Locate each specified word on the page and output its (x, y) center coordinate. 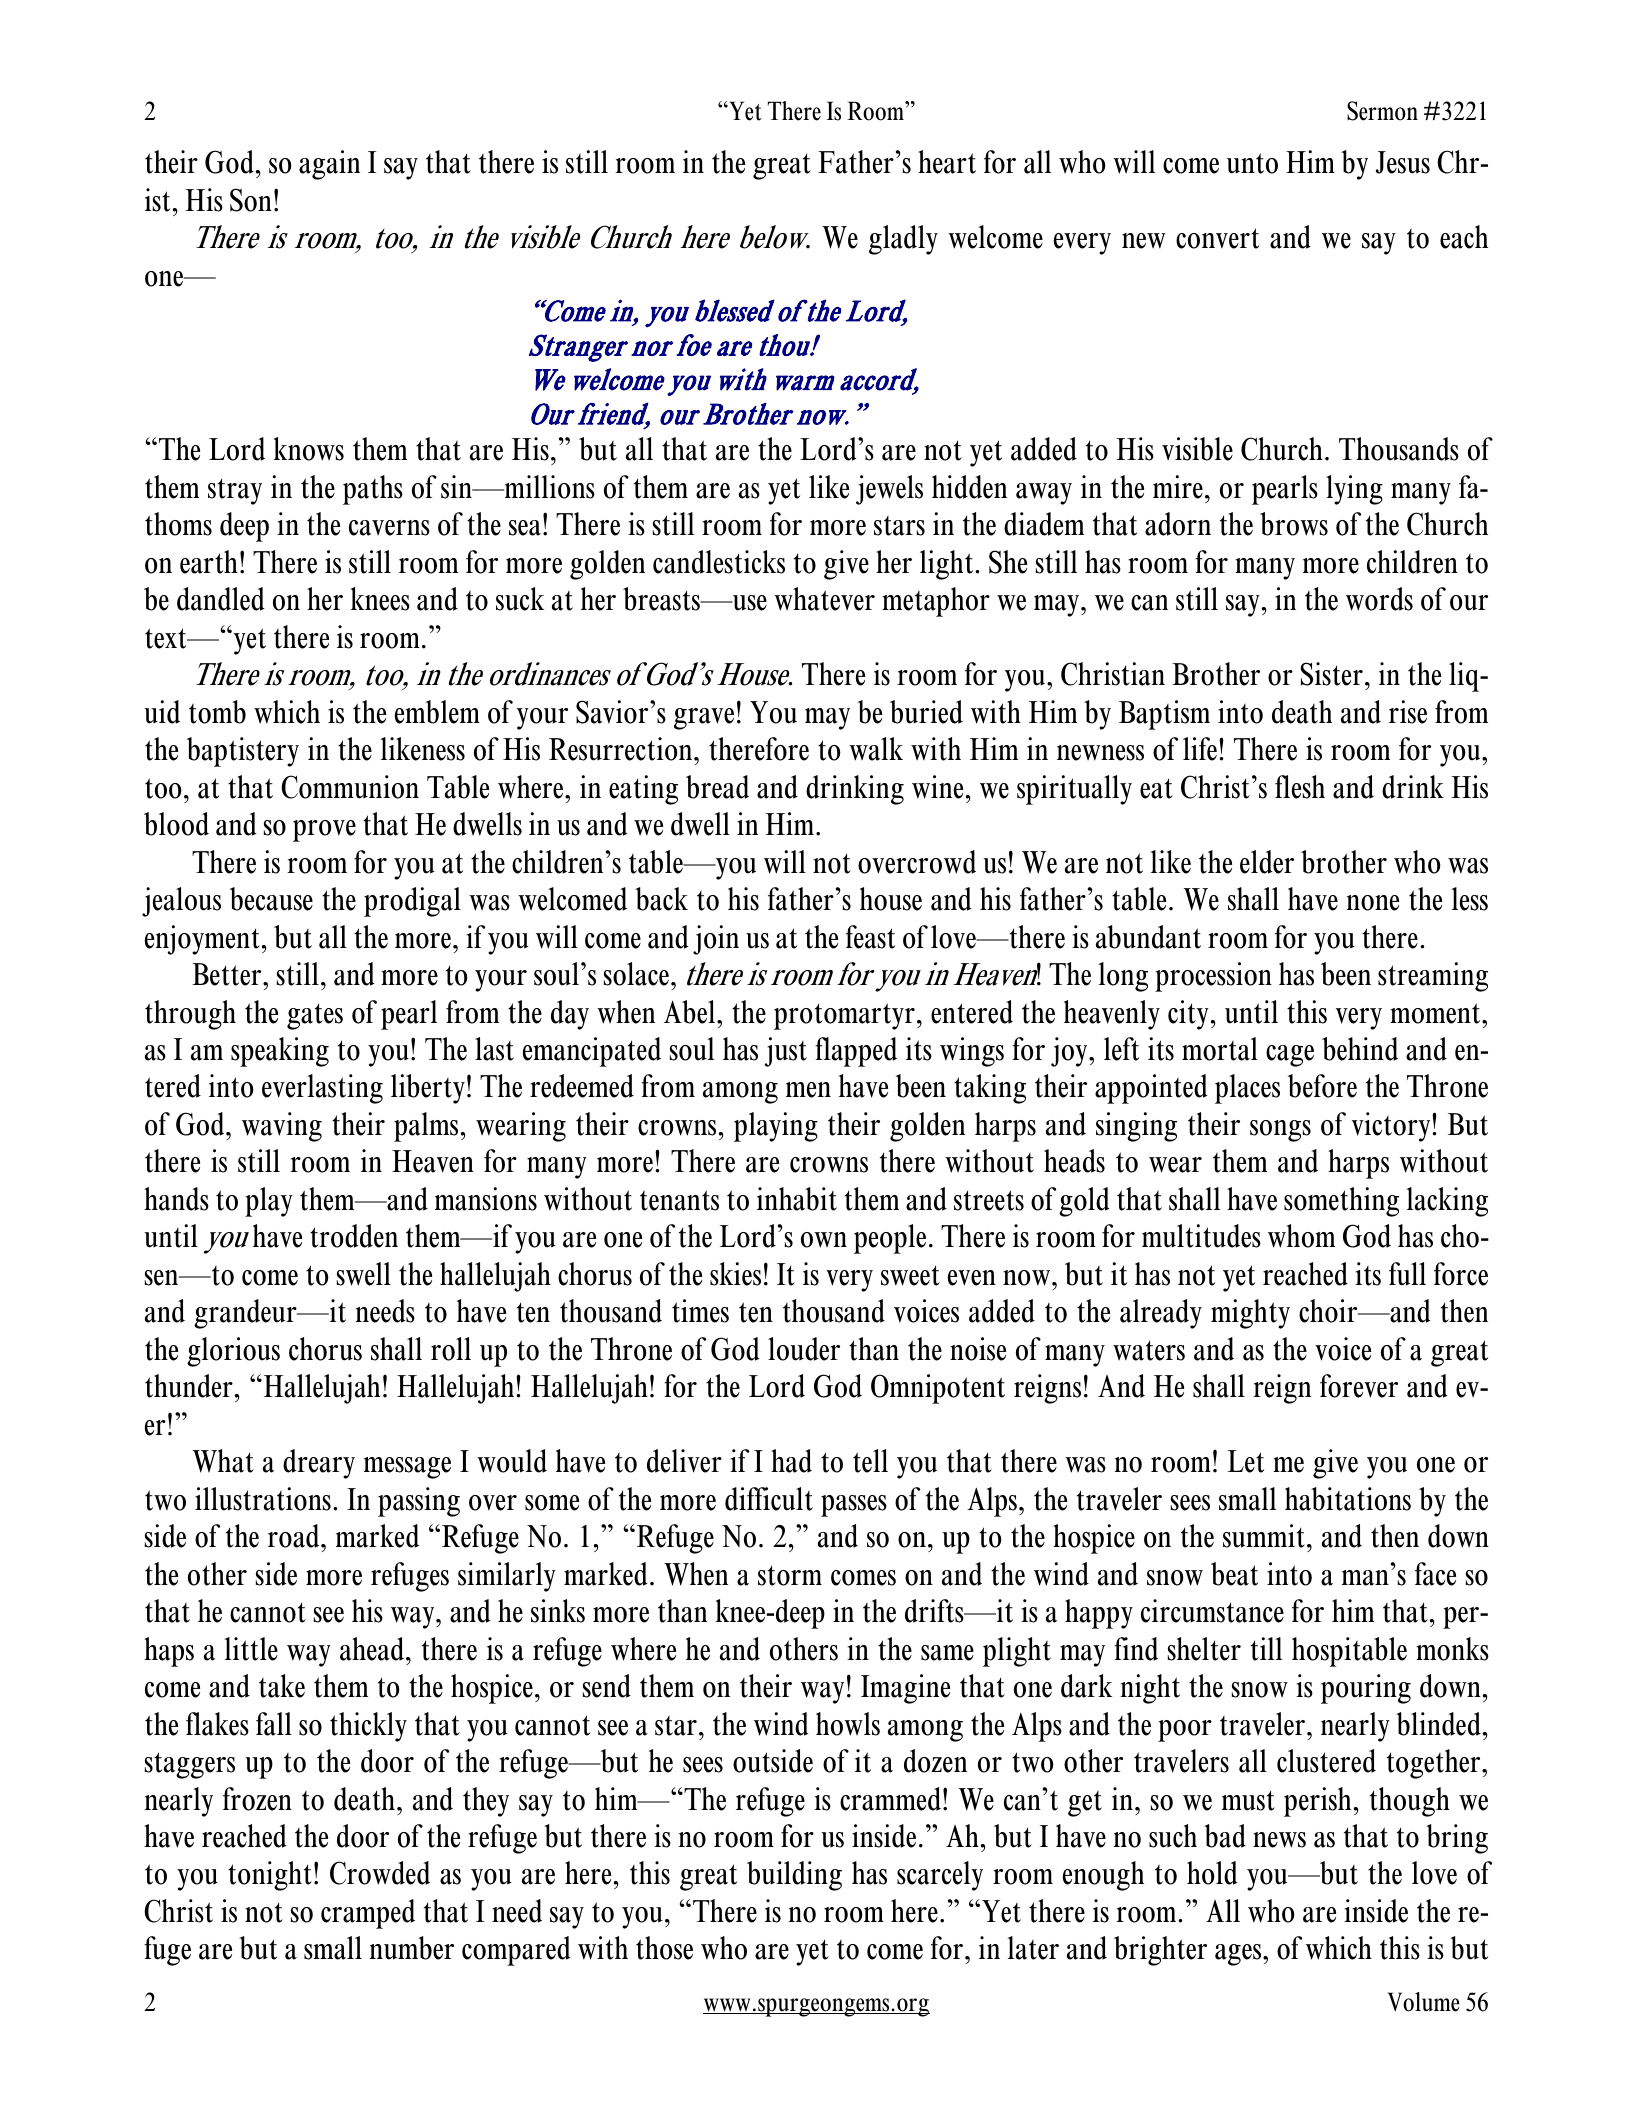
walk (876, 749)
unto (1252, 163)
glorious (233, 1352)
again (329, 165)
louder (804, 1349)
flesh (1300, 787)
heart (947, 162)
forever (1359, 1386)
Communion (350, 787)
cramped (368, 1914)
